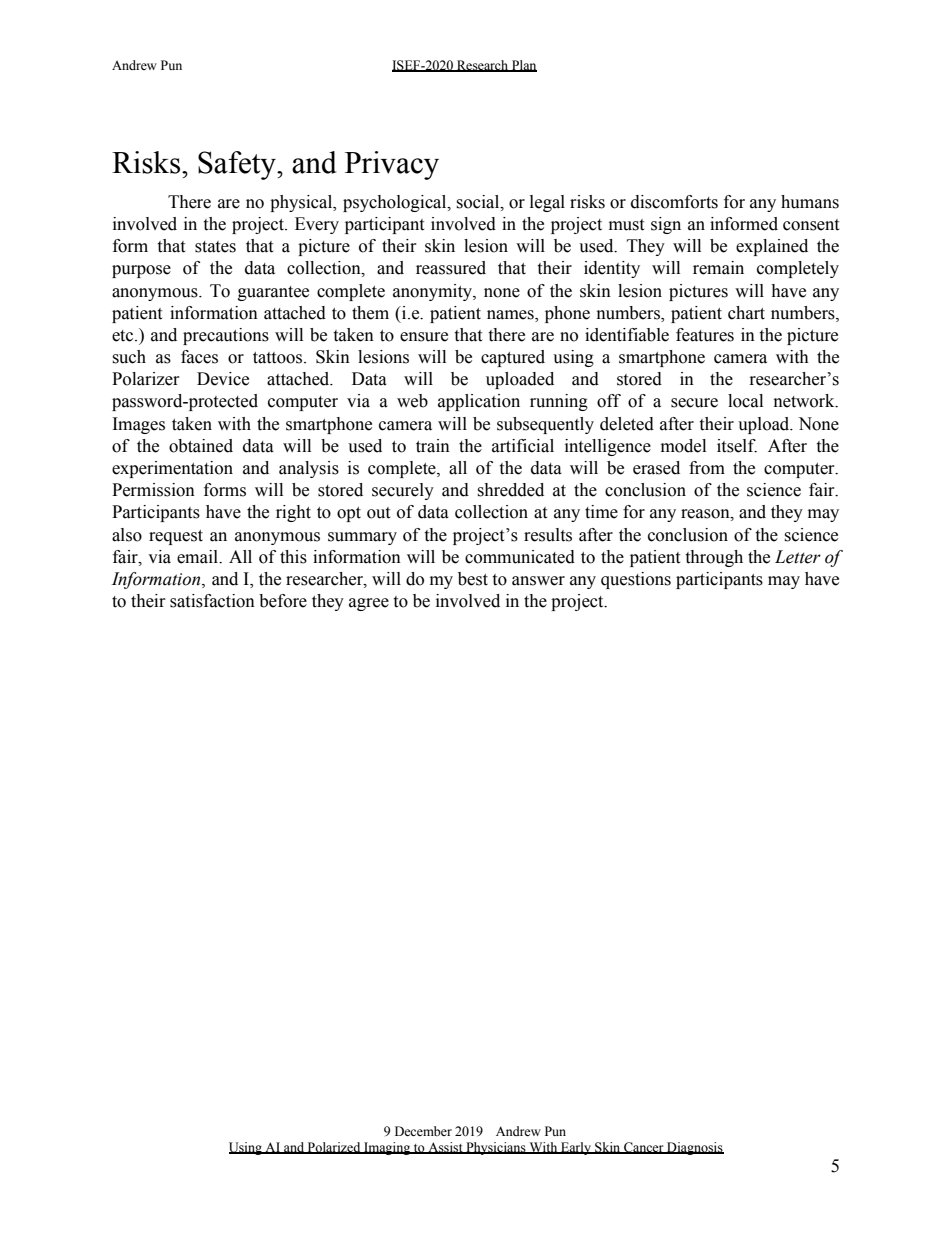 The height and width of the screenshot is (1233, 952). What do you see at coordinates (473, 579) in the screenshot?
I see `best` at bounding box center [473, 579].
